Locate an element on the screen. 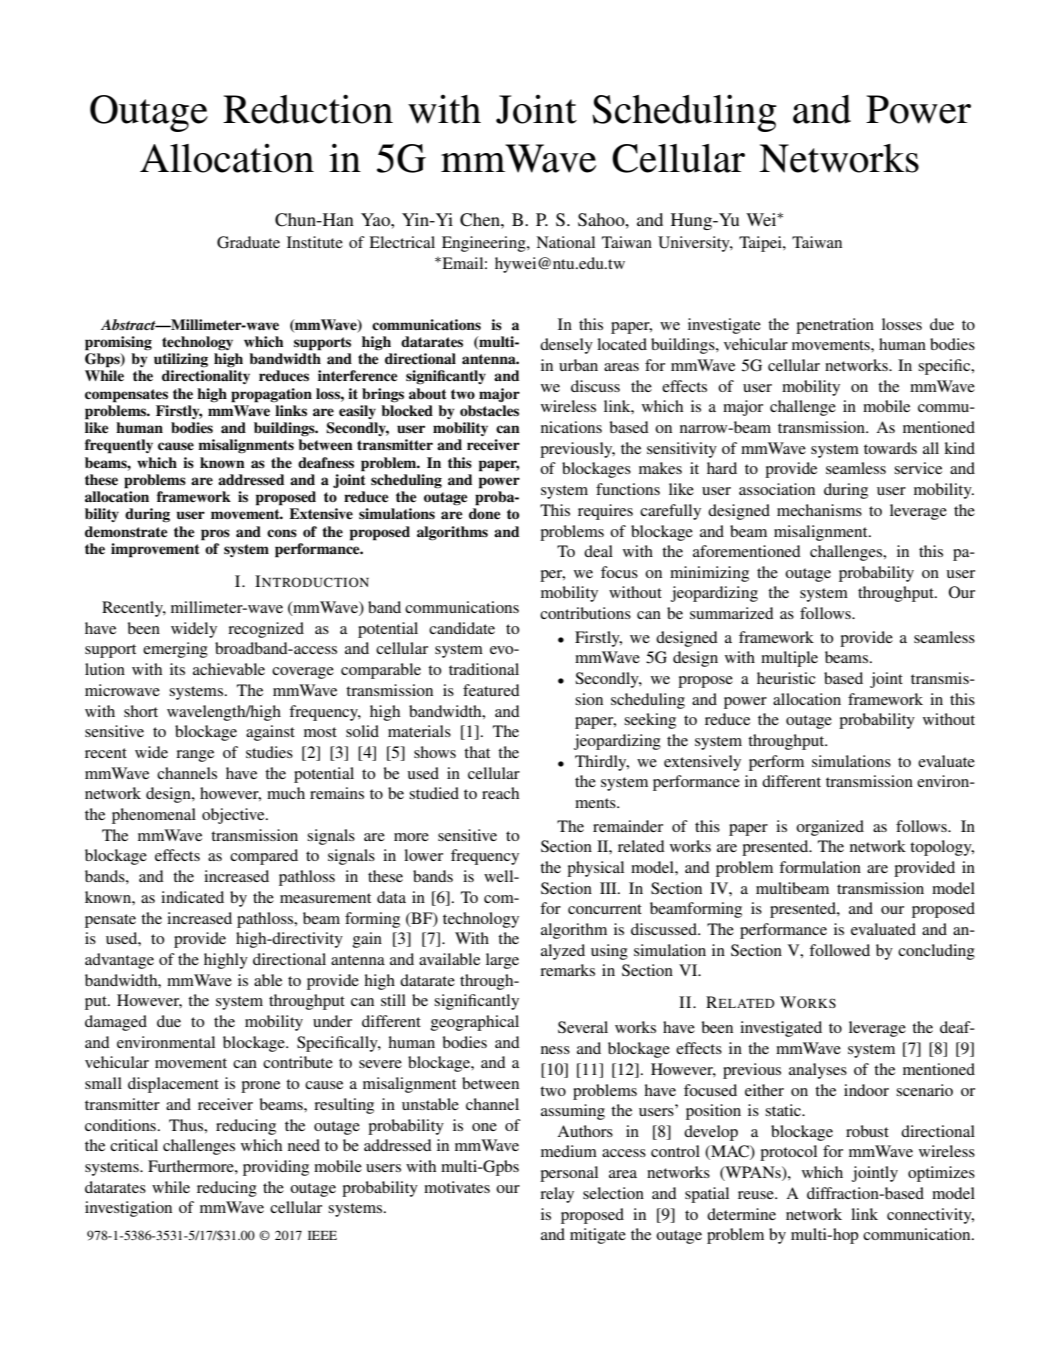  Taipei is located at coordinates (761, 244).
